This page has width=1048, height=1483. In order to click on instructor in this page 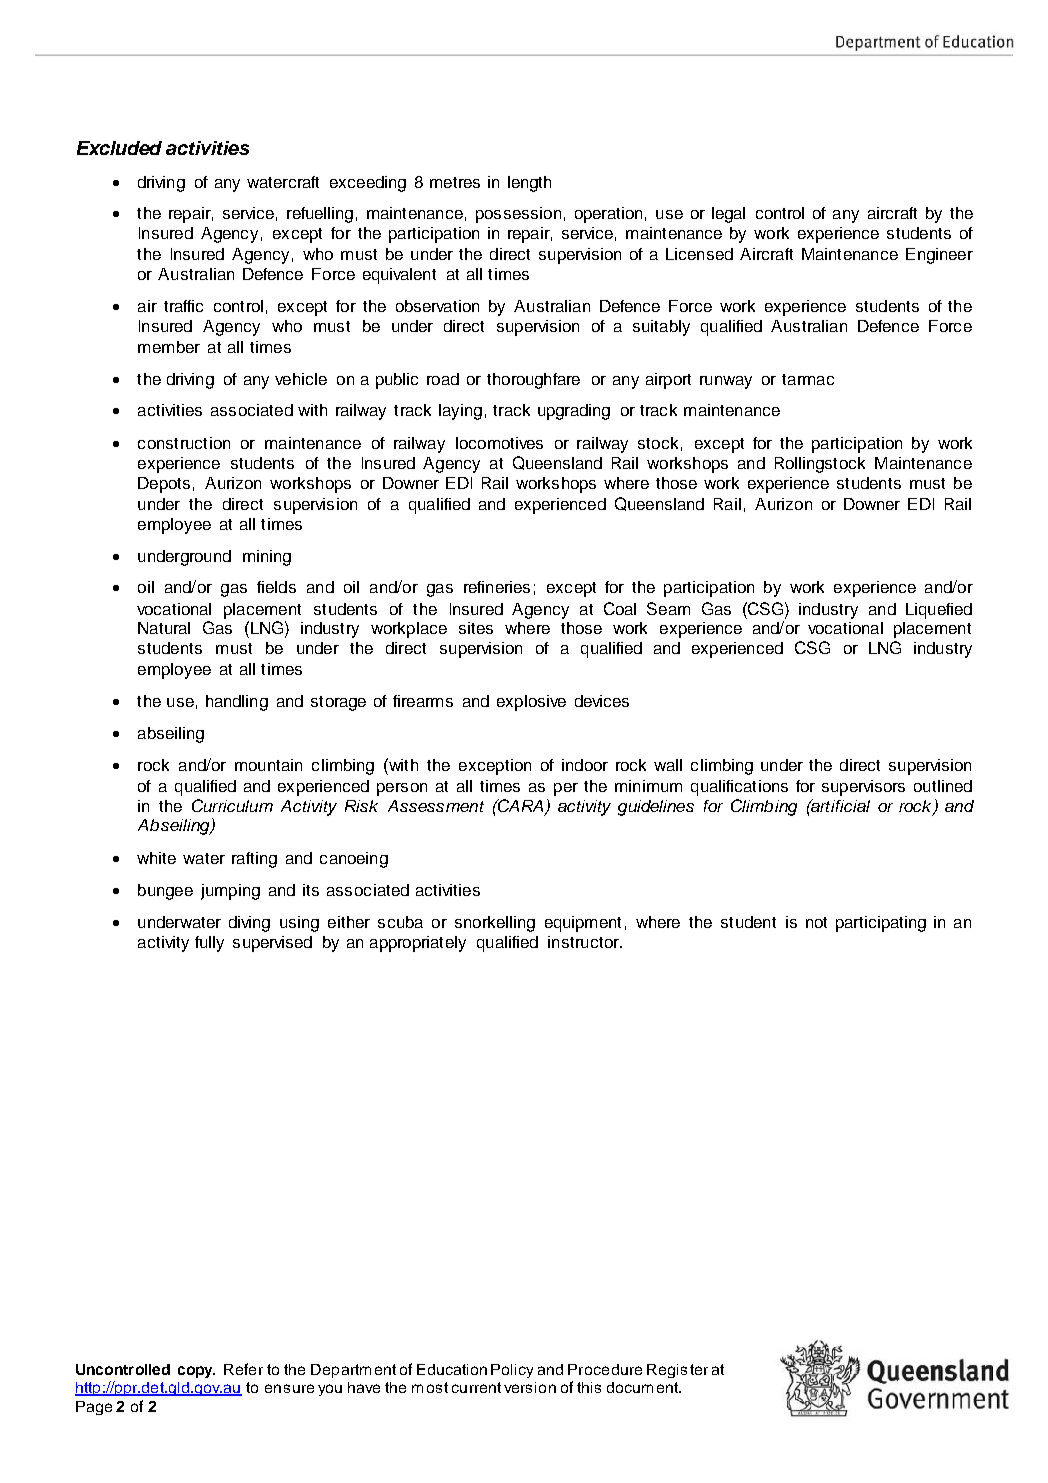, I will do `click(584, 942)`.
